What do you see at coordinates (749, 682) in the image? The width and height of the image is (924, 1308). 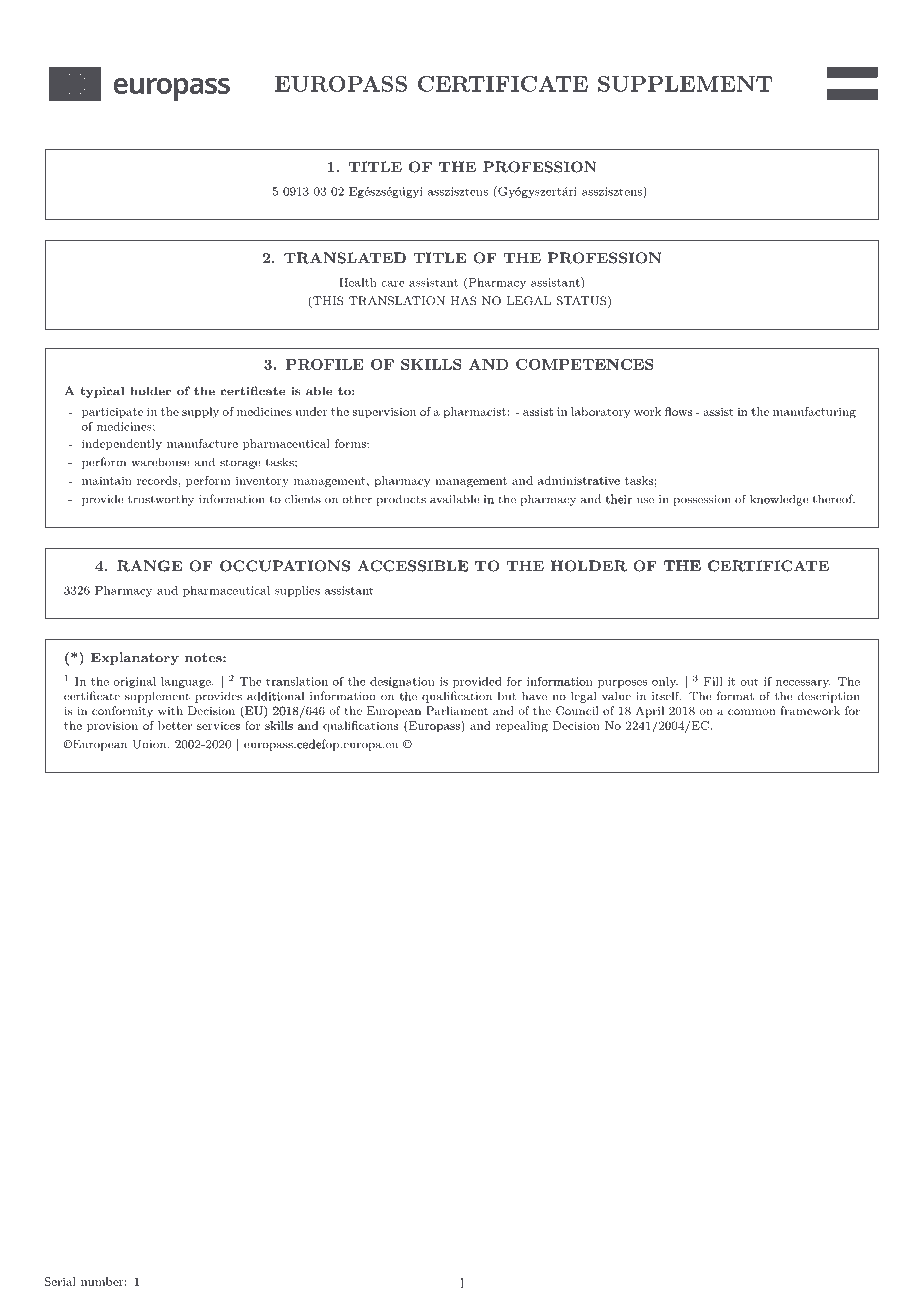 I see `out` at bounding box center [749, 682].
